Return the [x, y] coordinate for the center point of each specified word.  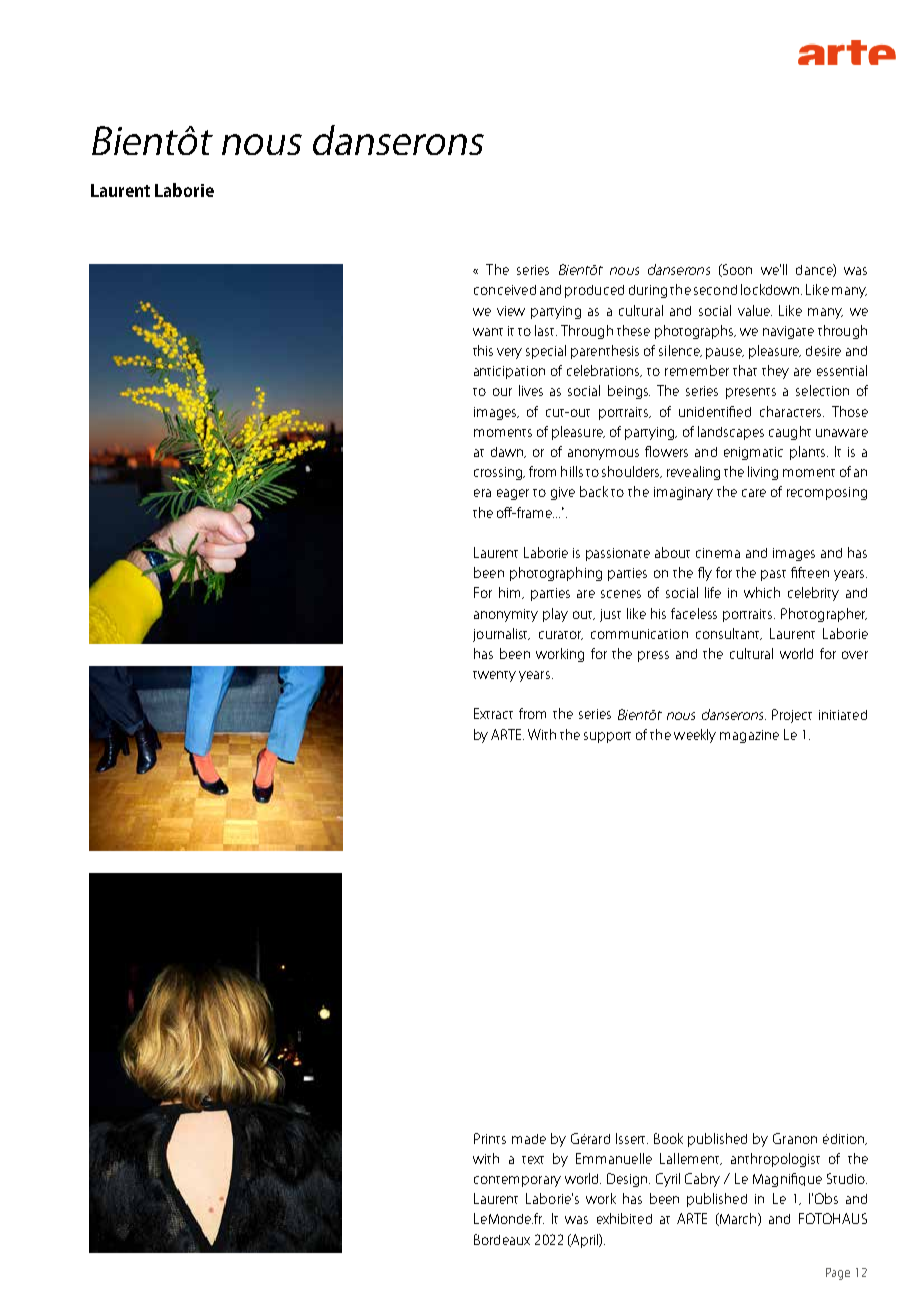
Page [838, 1274]
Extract [493, 713]
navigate [788, 332]
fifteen [810, 572]
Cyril [668, 1180]
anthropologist [775, 1160]
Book [668, 1138]
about [672, 552]
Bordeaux [502, 1239]
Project [792, 716]
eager [513, 494]
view [511, 311]
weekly [695, 736]
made [529, 1139]
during [648, 291]
